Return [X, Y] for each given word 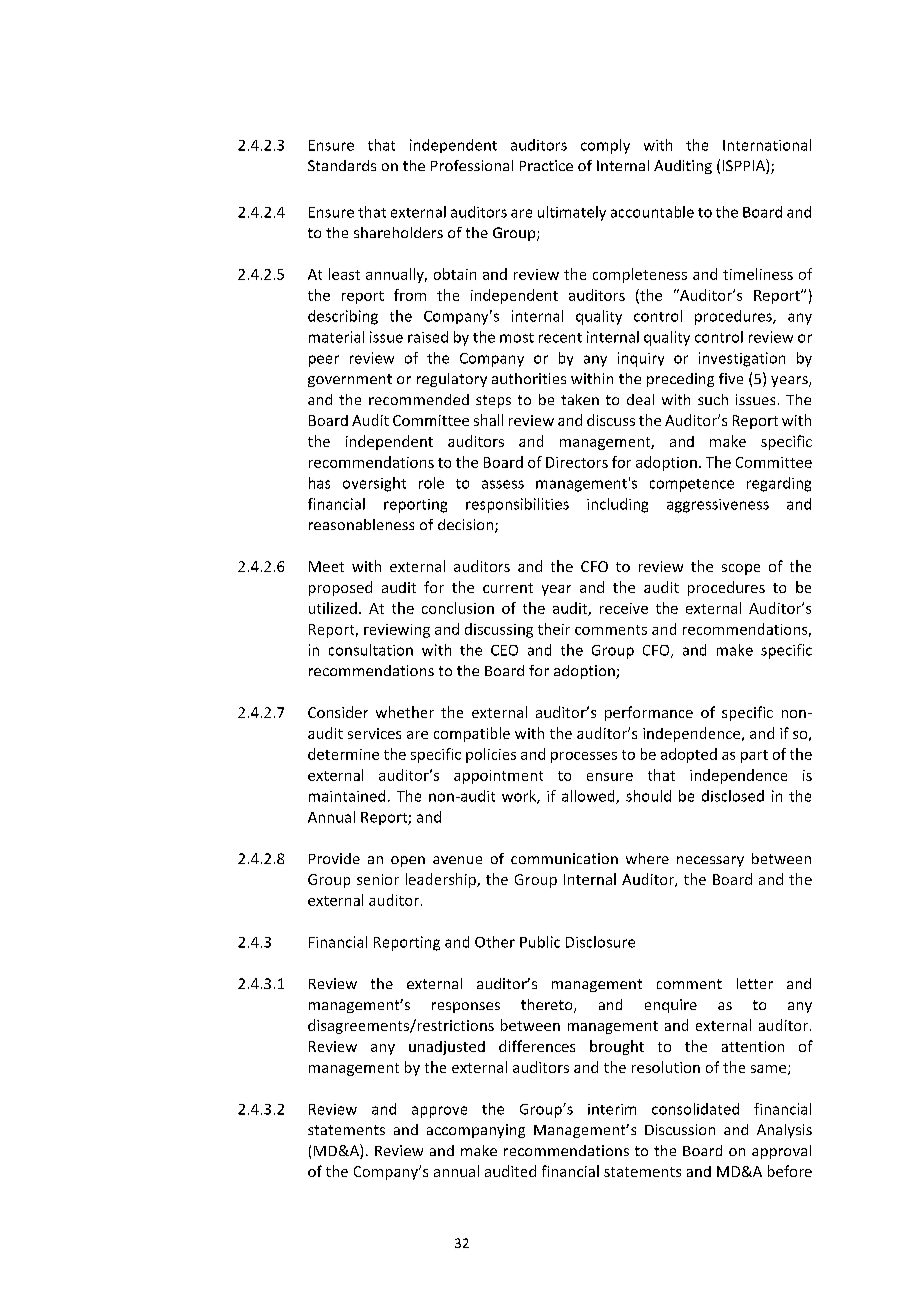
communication [564, 858]
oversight [374, 484]
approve [439, 1112]
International [767, 145]
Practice [546, 165]
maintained [347, 796]
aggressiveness [718, 506]
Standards [342, 165]
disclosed [733, 796]
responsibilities [517, 505]
